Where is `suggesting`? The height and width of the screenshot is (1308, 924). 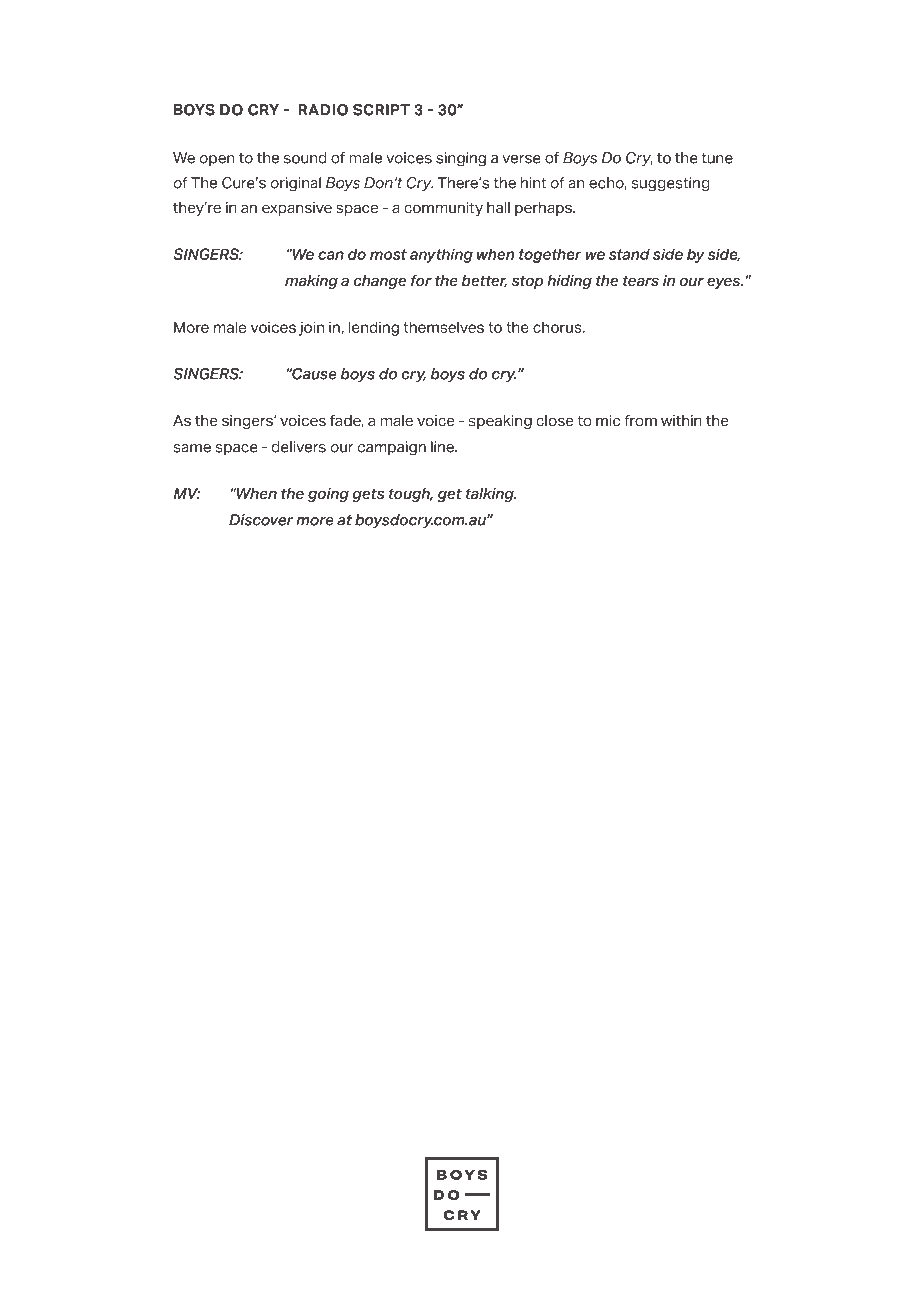
suggesting is located at coordinates (670, 184).
